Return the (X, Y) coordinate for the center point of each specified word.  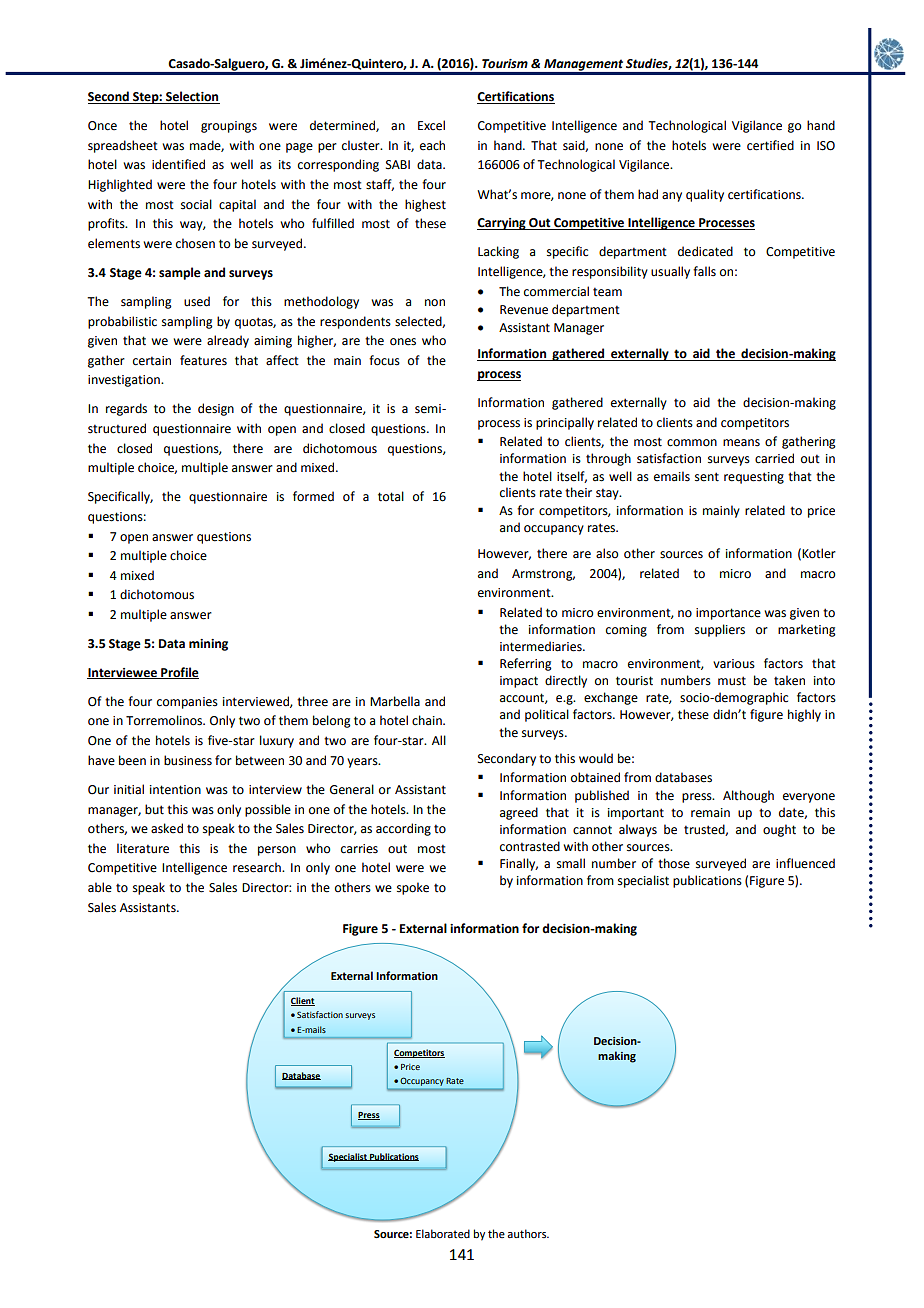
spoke (413, 888)
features (203, 360)
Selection (192, 97)
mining (208, 645)
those (674, 863)
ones (403, 342)
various (734, 664)
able (100, 887)
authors (528, 1233)
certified (770, 145)
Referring (526, 664)
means (741, 443)
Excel (431, 125)
